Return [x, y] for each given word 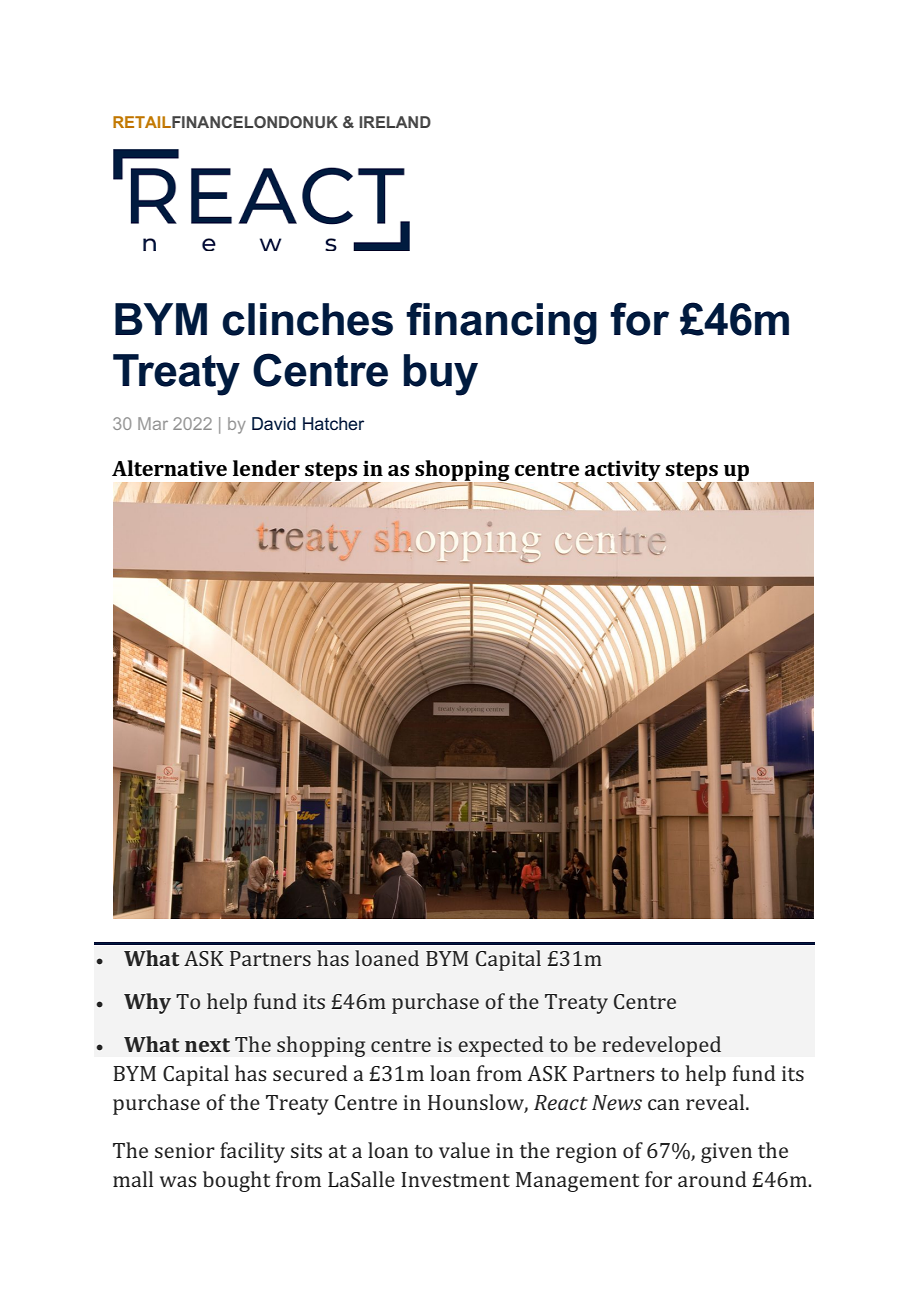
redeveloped [661, 1046]
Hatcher [333, 423]
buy [441, 375]
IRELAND [395, 122]
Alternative [169, 468]
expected [501, 1046]
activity [623, 471]
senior [185, 1150]
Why [147, 1003]
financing [501, 323]
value [464, 1150]
